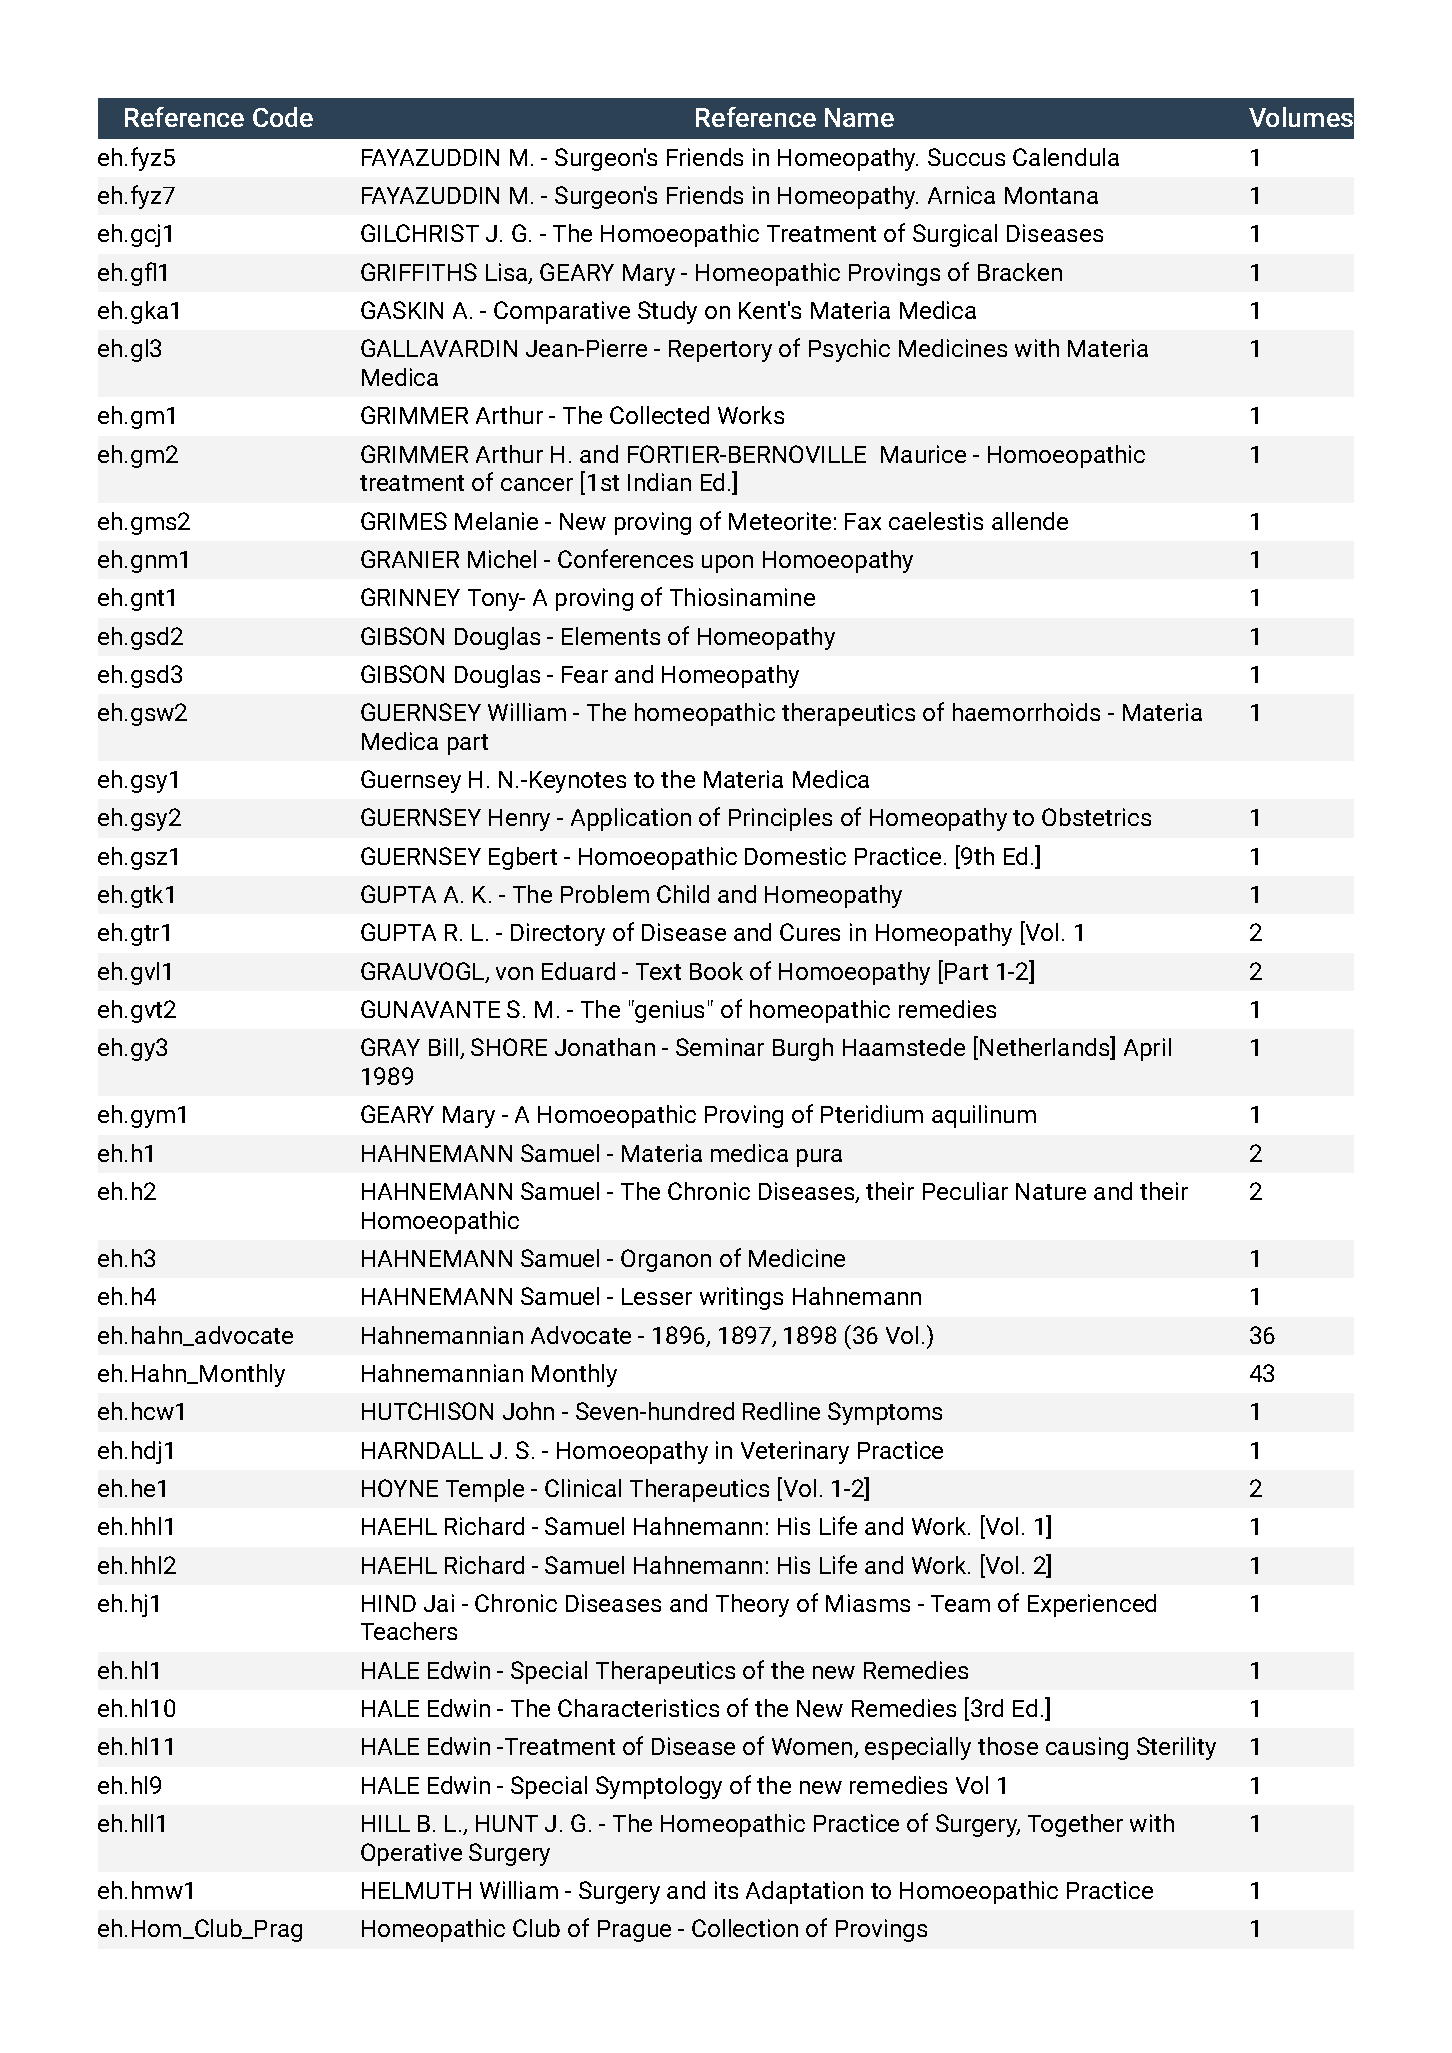 The height and width of the page is (2053, 1452). I want to click on its, so click(726, 1890).
